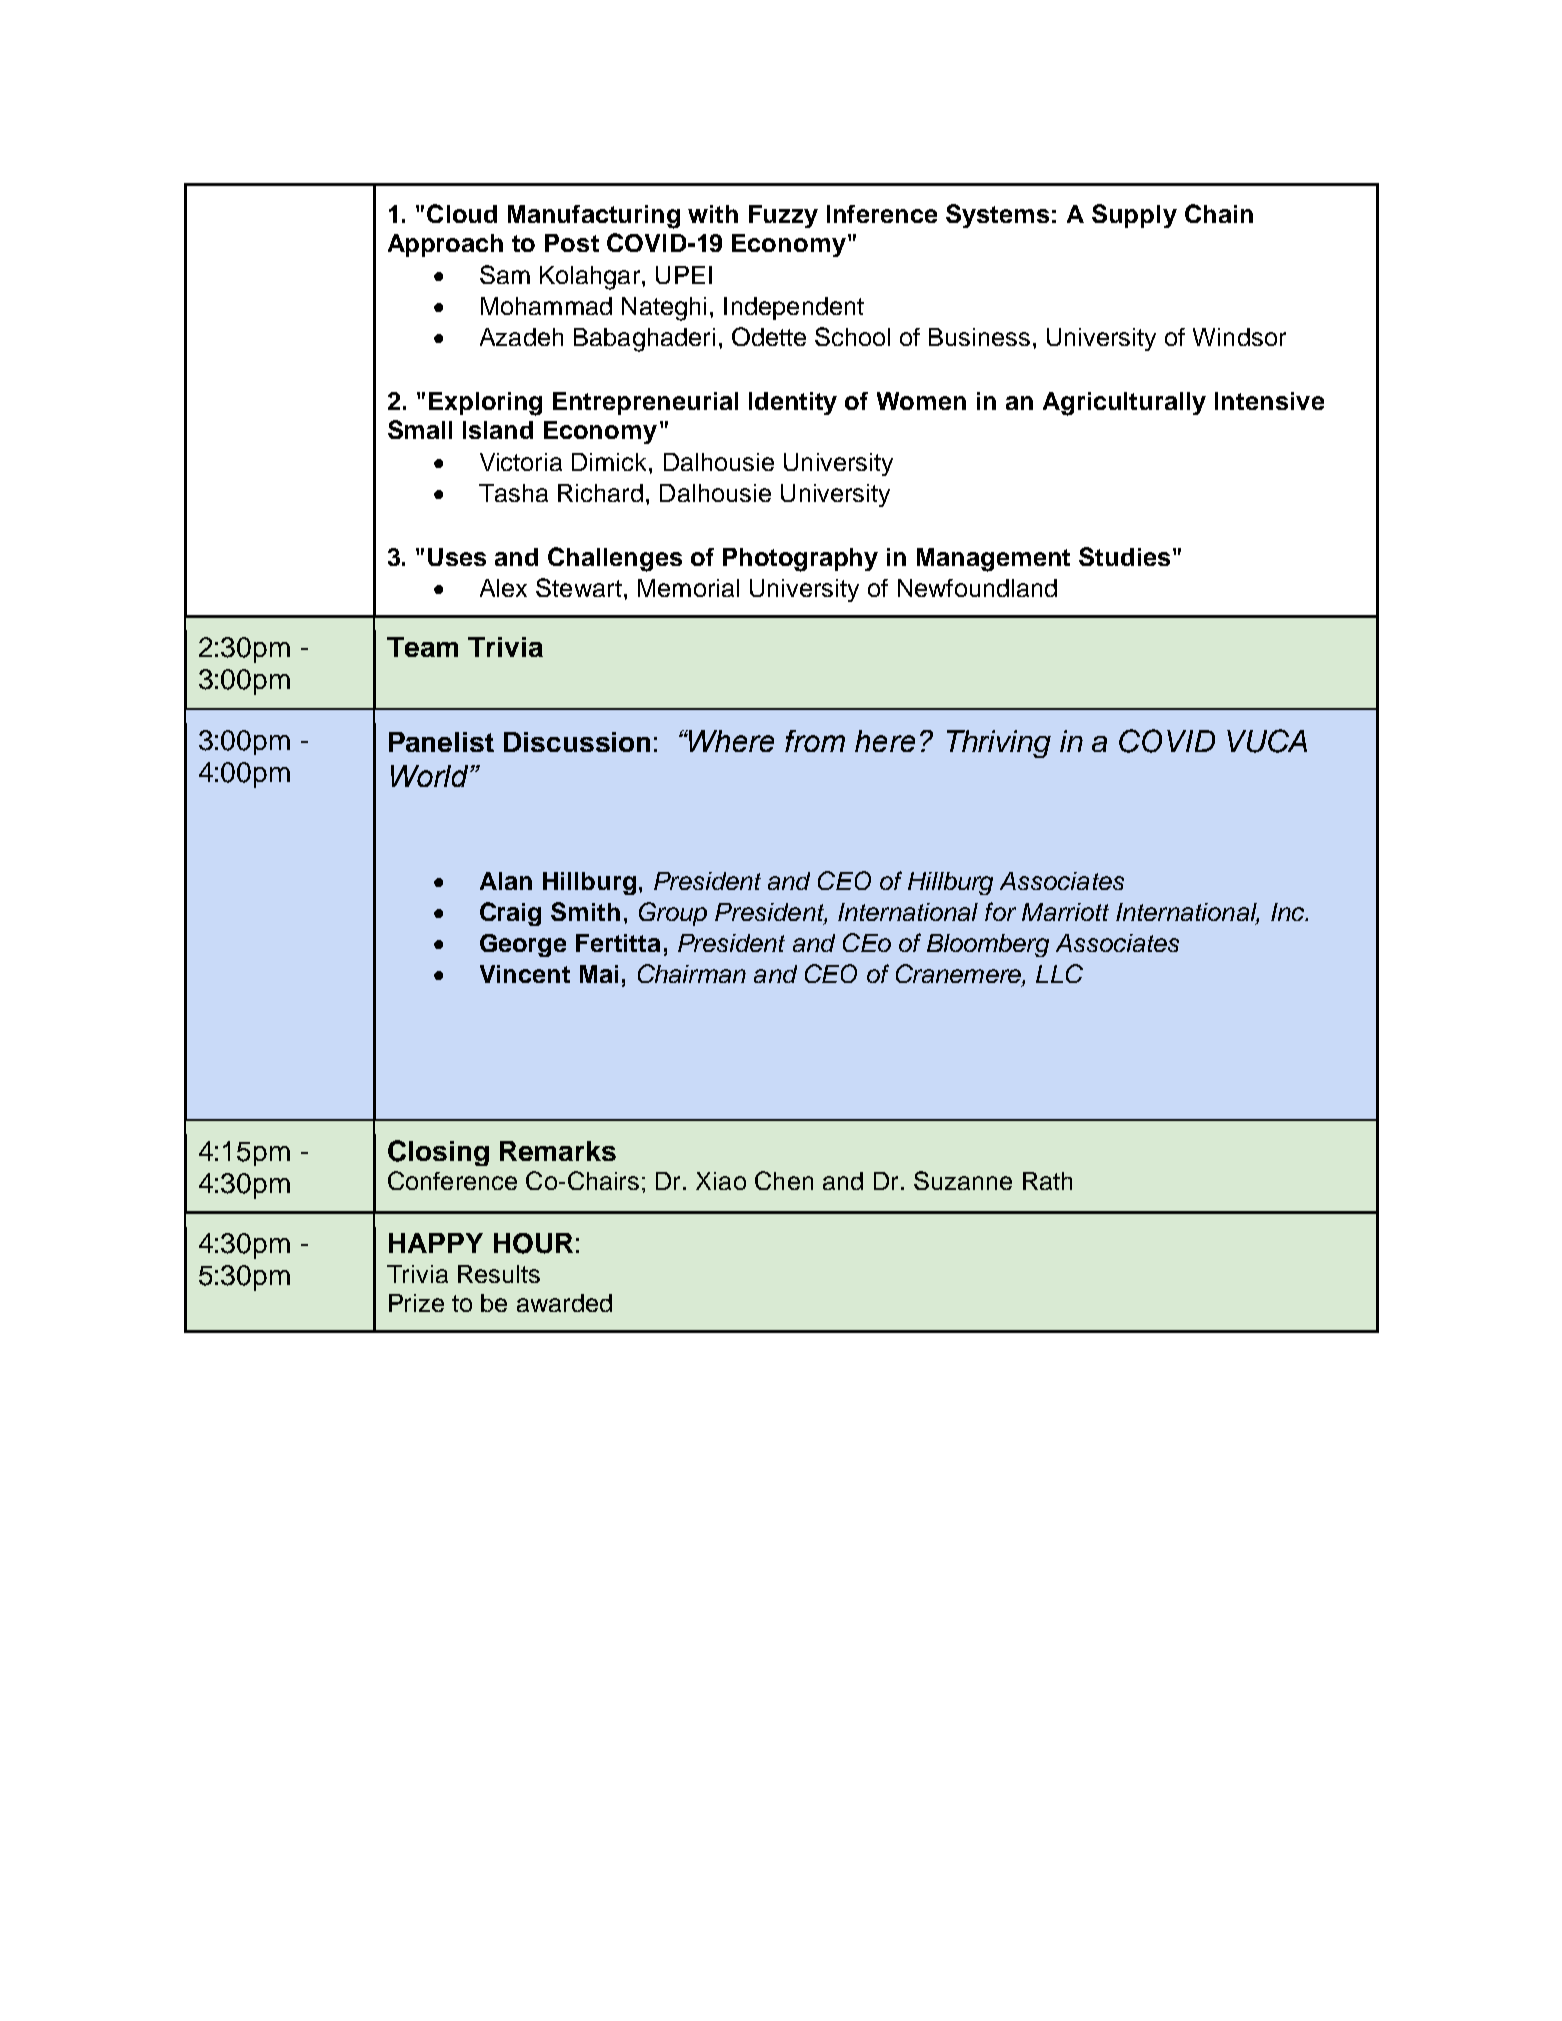 The image size is (1562, 2021). I want to click on from, so click(815, 741).
